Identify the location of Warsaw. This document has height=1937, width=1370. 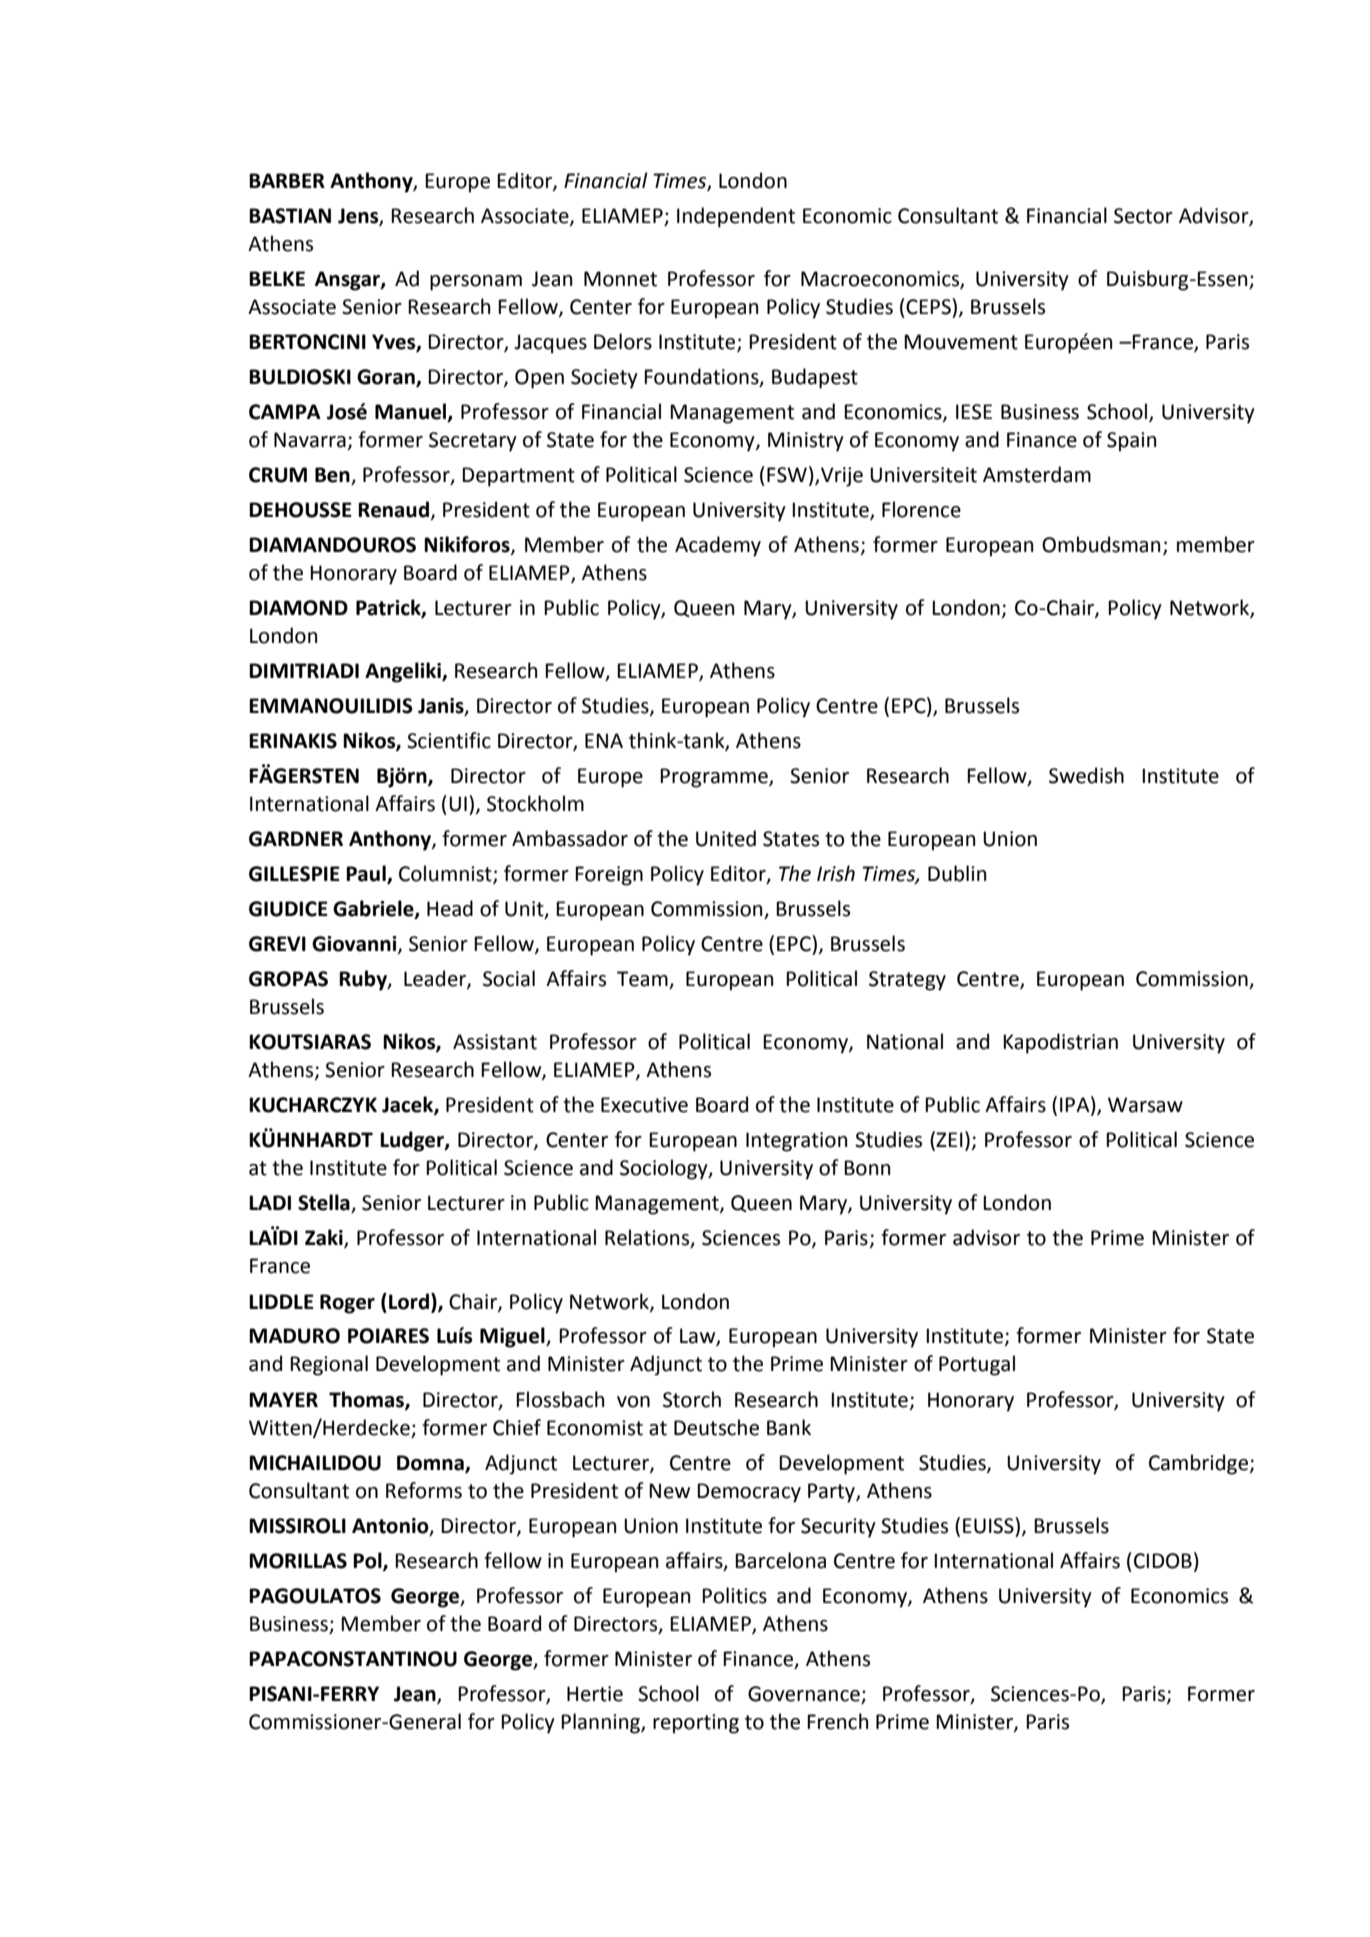
(1145, 1105).
